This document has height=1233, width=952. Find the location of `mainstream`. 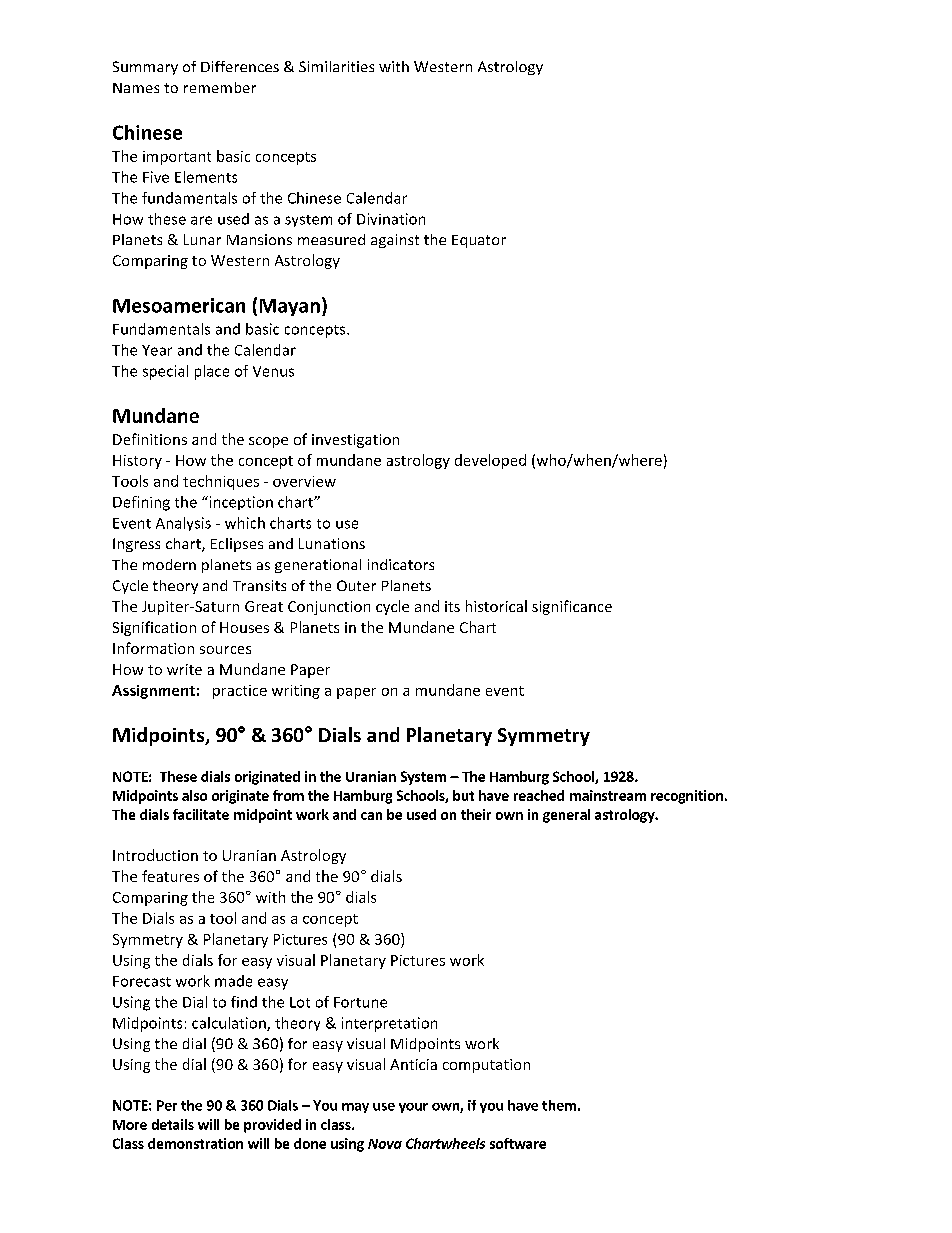

mainstream is located at coordinates (608, 795).
